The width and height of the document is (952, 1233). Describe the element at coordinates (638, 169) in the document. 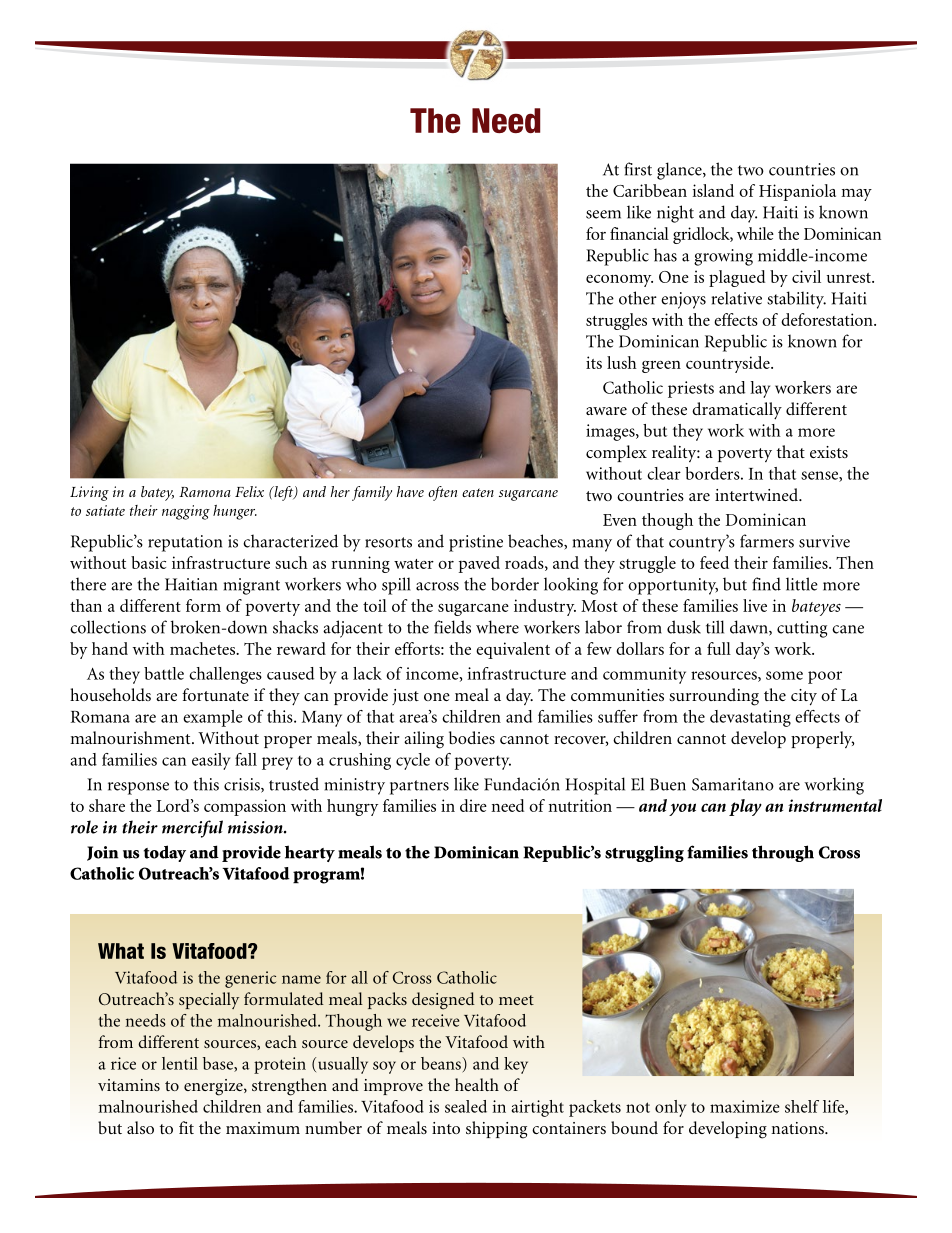

I see `first` at that location.
